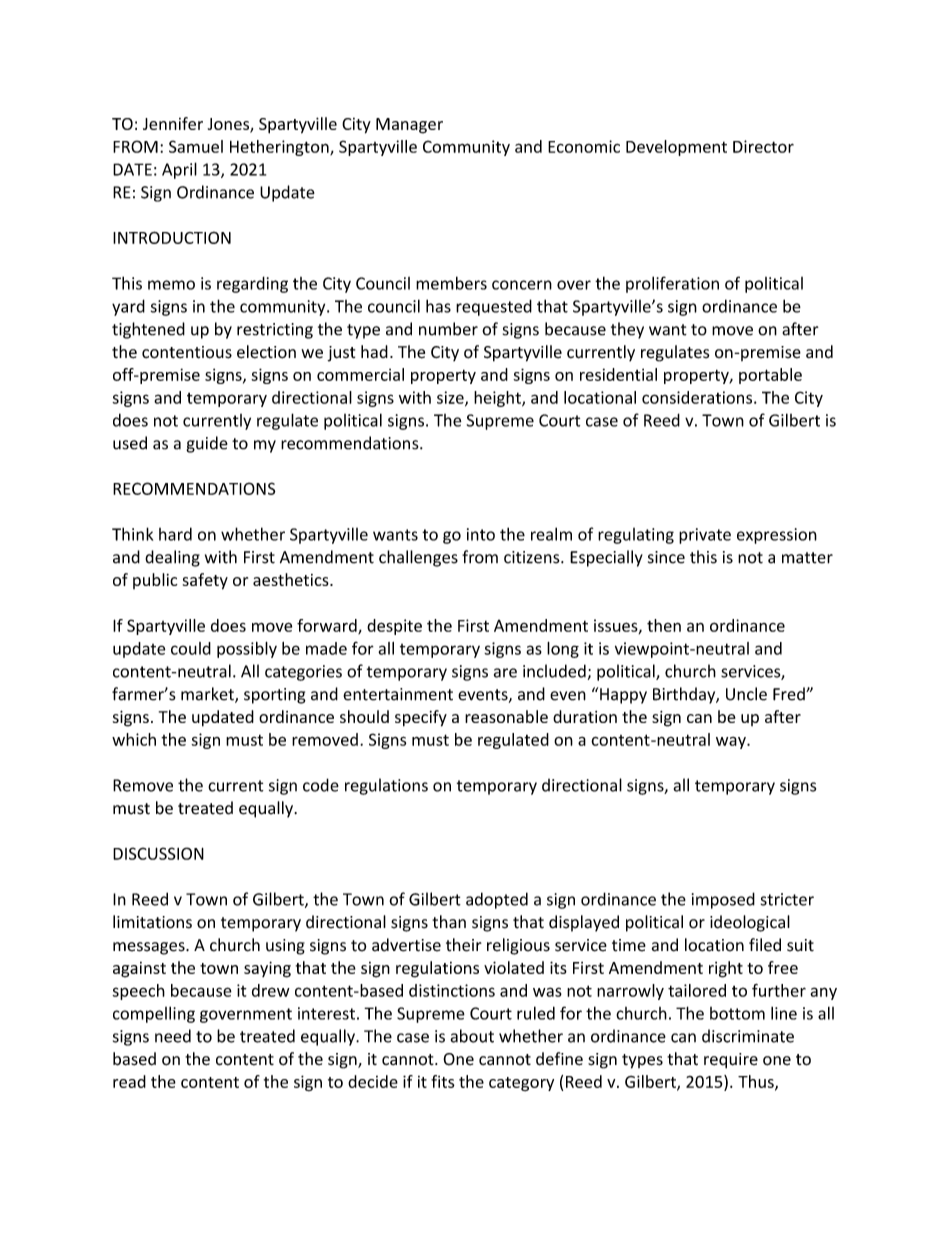  Describe the element at coordinates (472, 1036) in the document. I see `about` at that location.
